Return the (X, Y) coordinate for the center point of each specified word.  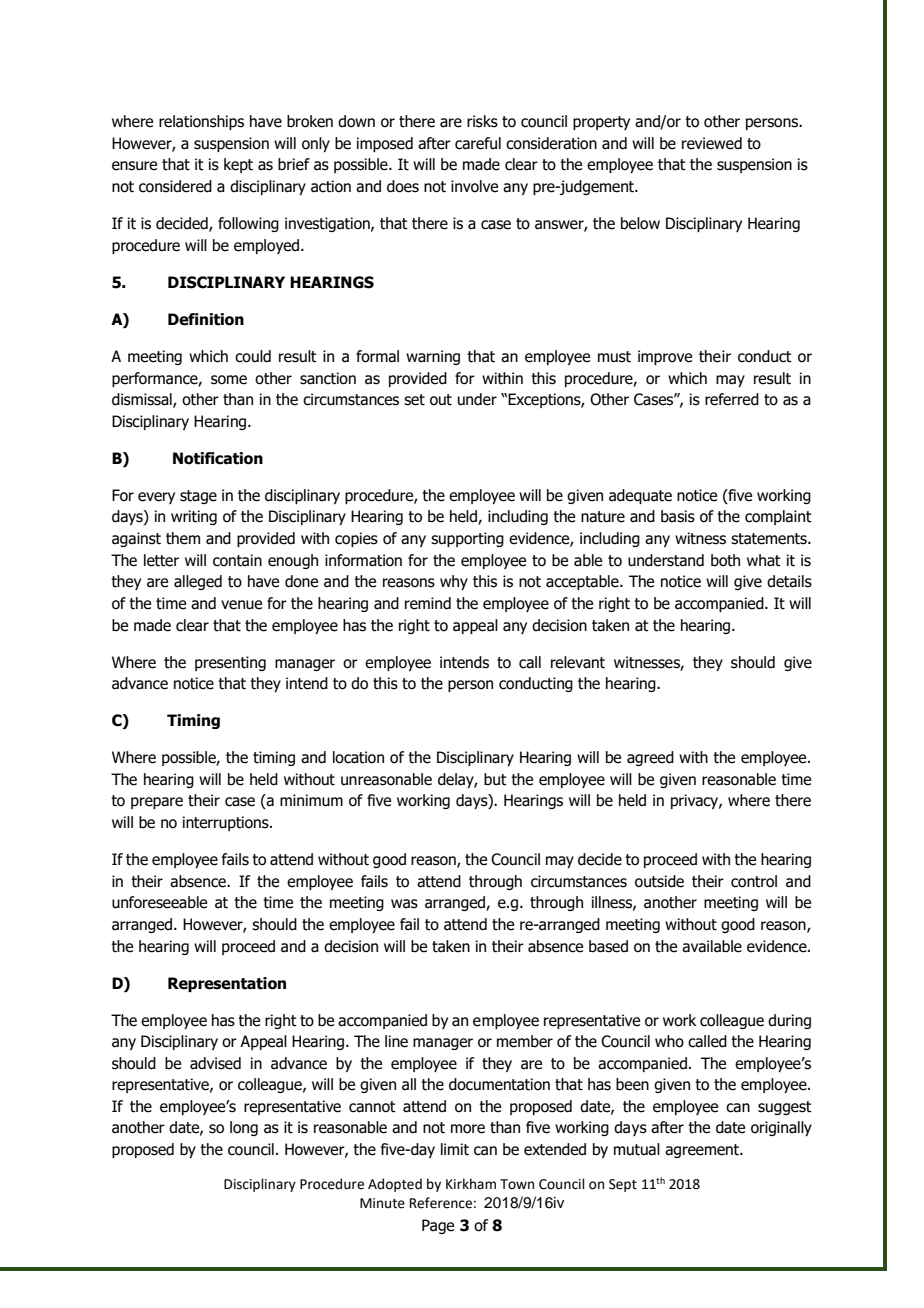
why (454, 582)
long (244, 1128)
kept (238, 165)
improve (665, 357)
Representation (227, 984)
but (495, 779)
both (725, 560)
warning (433, 357)
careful (478, 143)
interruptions (227, 823)
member (525, 1041)
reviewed (712, 143)
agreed (650, 758)
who (669, 1041)
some (229, 380)
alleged (198, 582)
